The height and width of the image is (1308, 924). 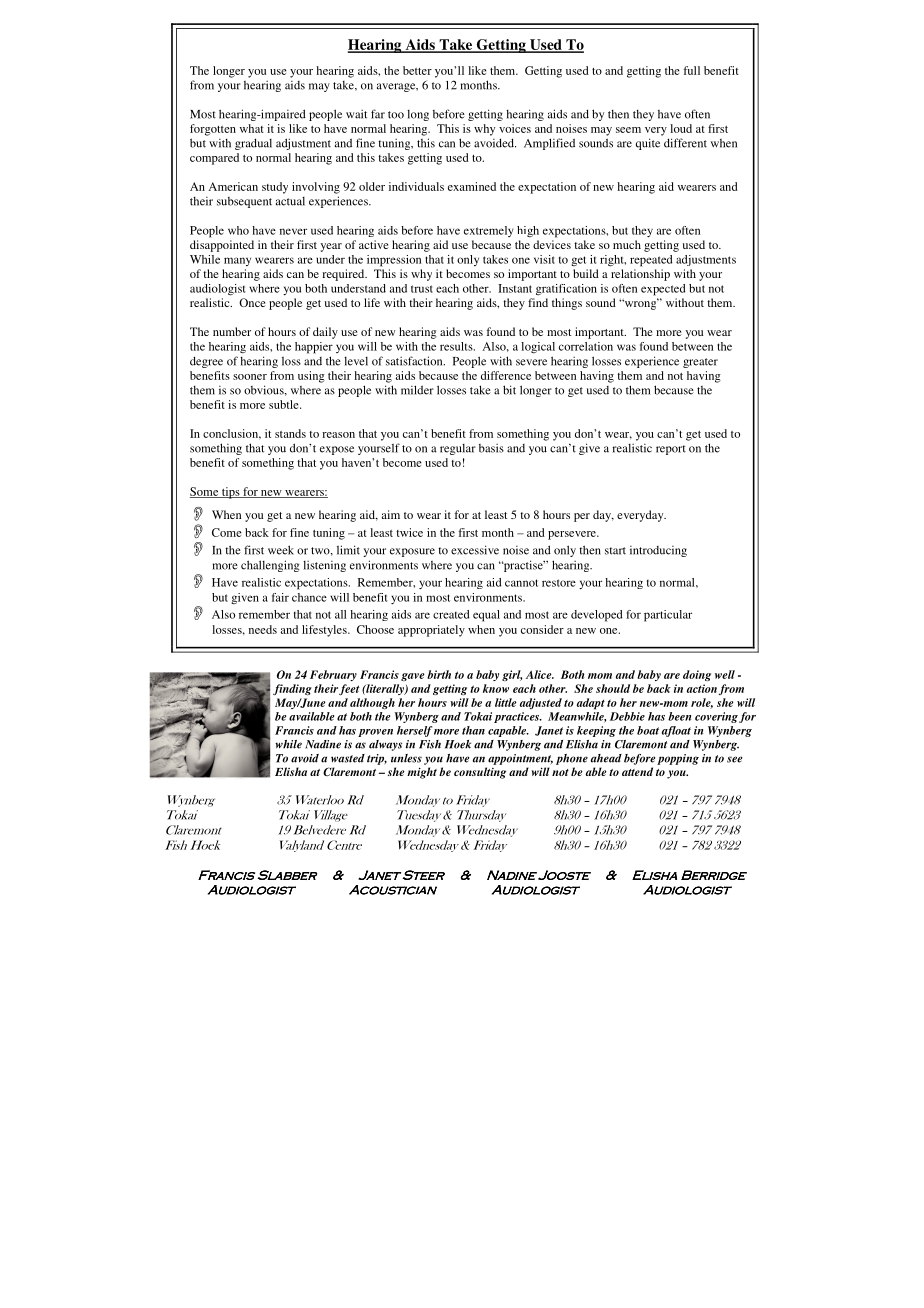 What do you see at coordinates (252, 128) in the image?
I see `what` at bounding box center [252, 128].
